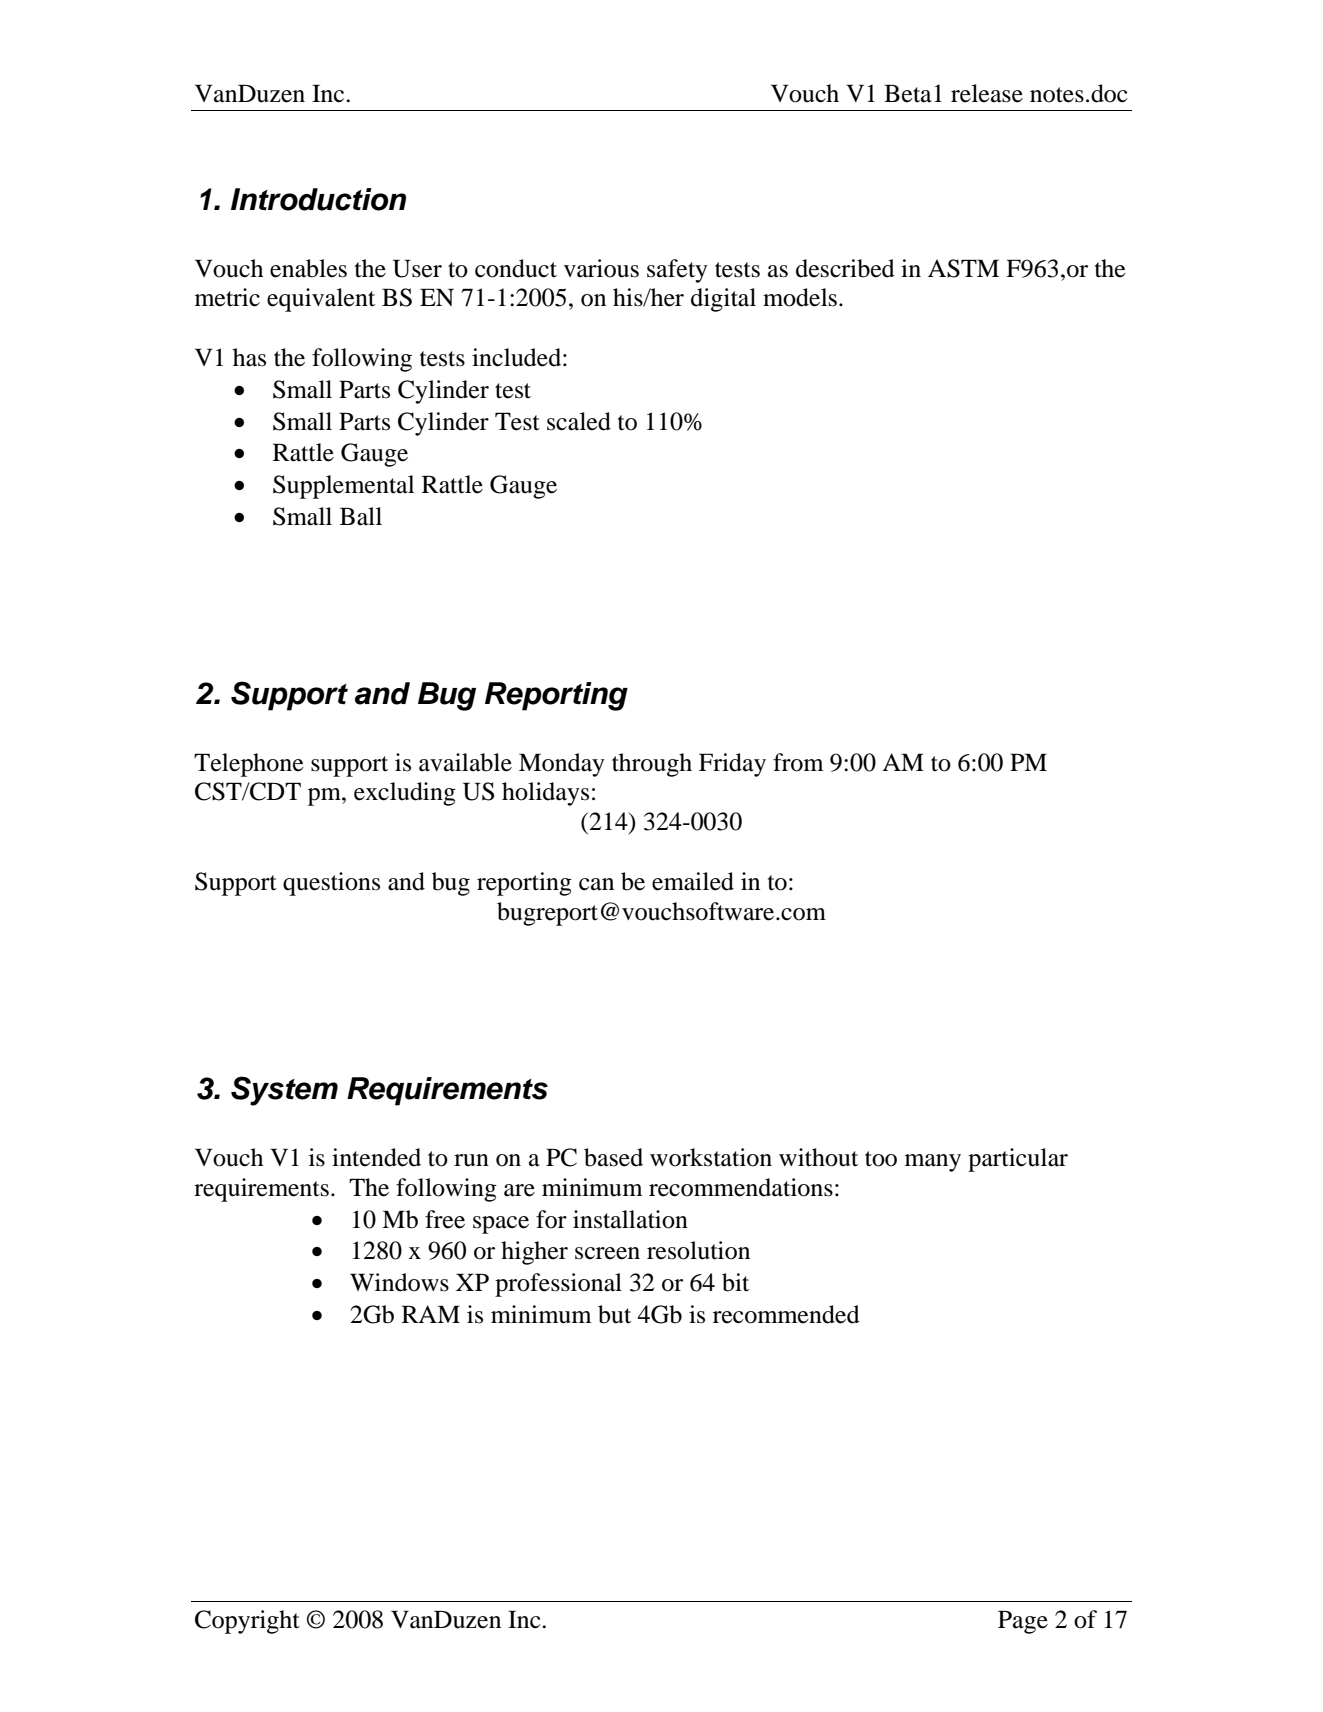 The height and width of the document is (1712, 1323). What do you see at coordinates (601, 268) in the document?
I see `various` at bounding box center [601, 268].
